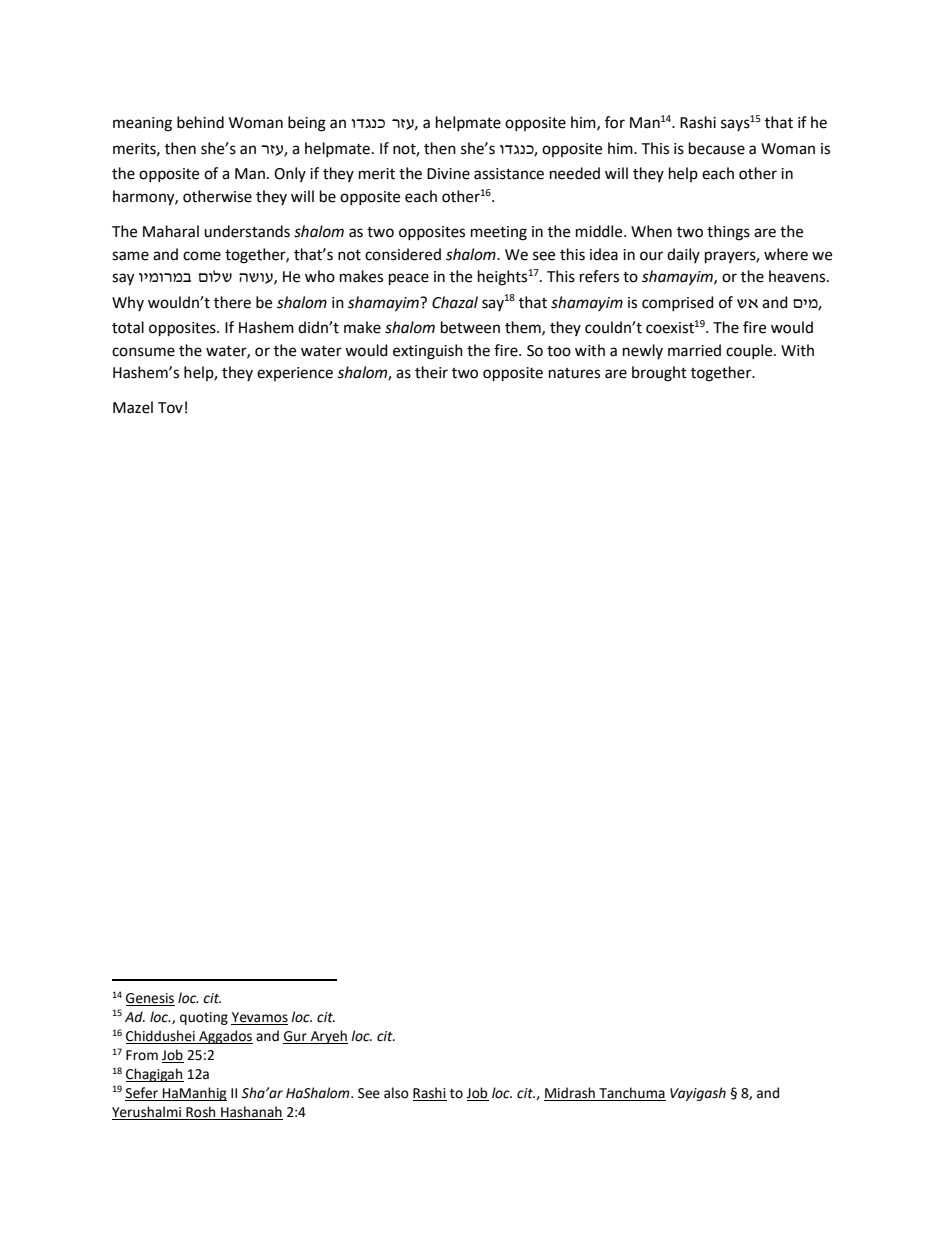 Image resolution: width=952 pixels, height=1233 pixels. Describe the element at coordinates (396, 1093) in the screenshot. I see `also` at that location.
